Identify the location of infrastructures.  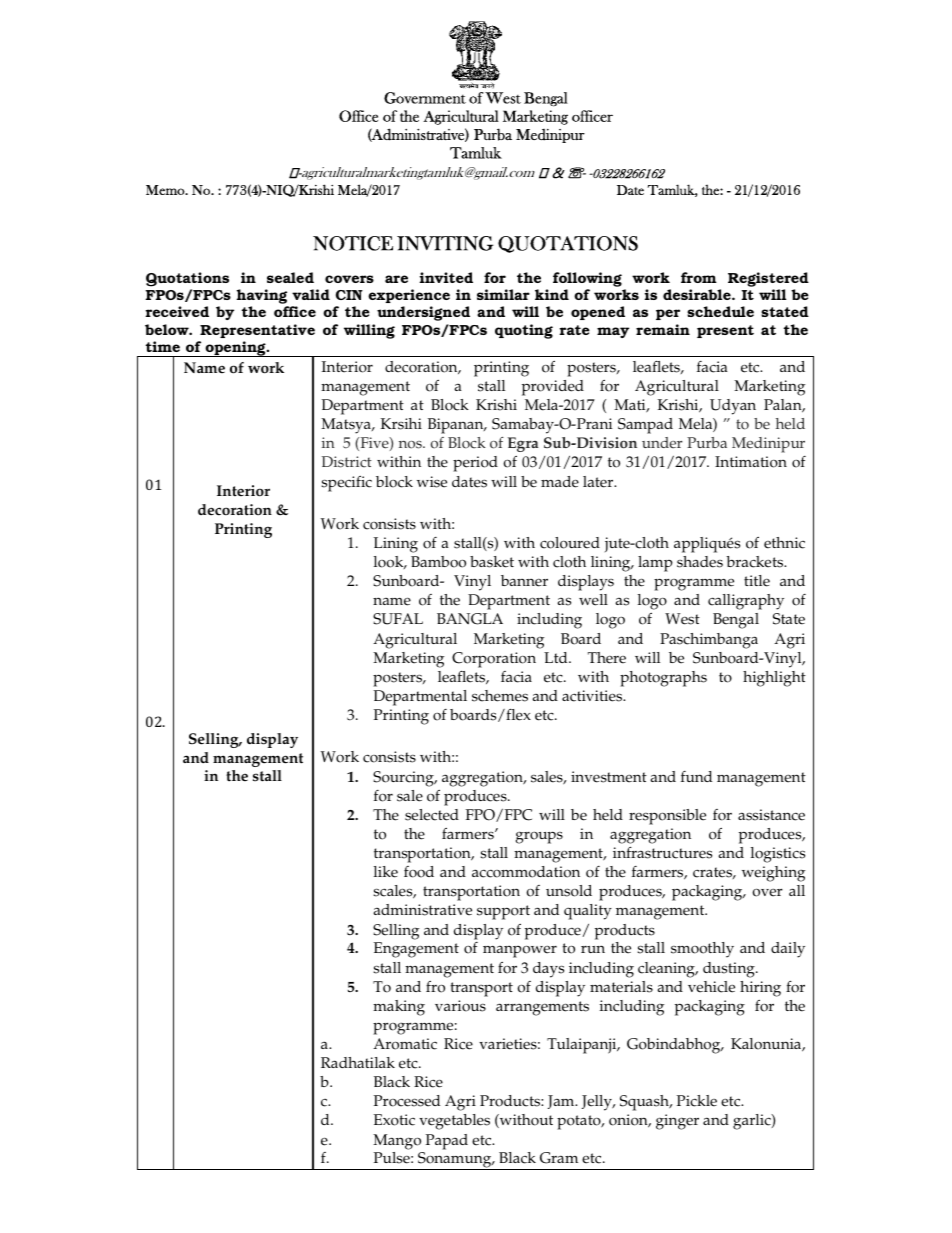
(662, 853).
